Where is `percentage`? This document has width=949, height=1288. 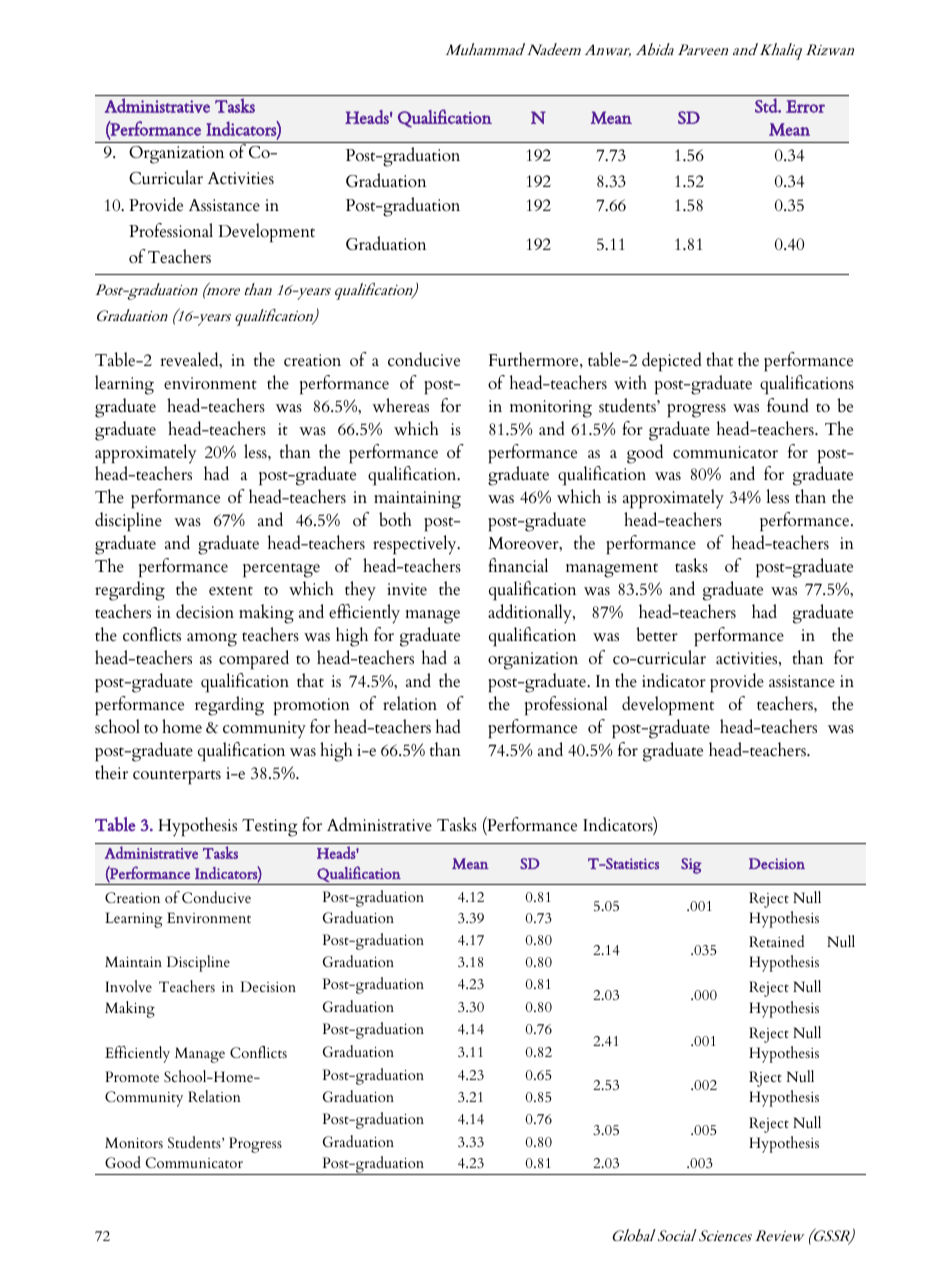 percentage is located at coordinates (281, 570).
